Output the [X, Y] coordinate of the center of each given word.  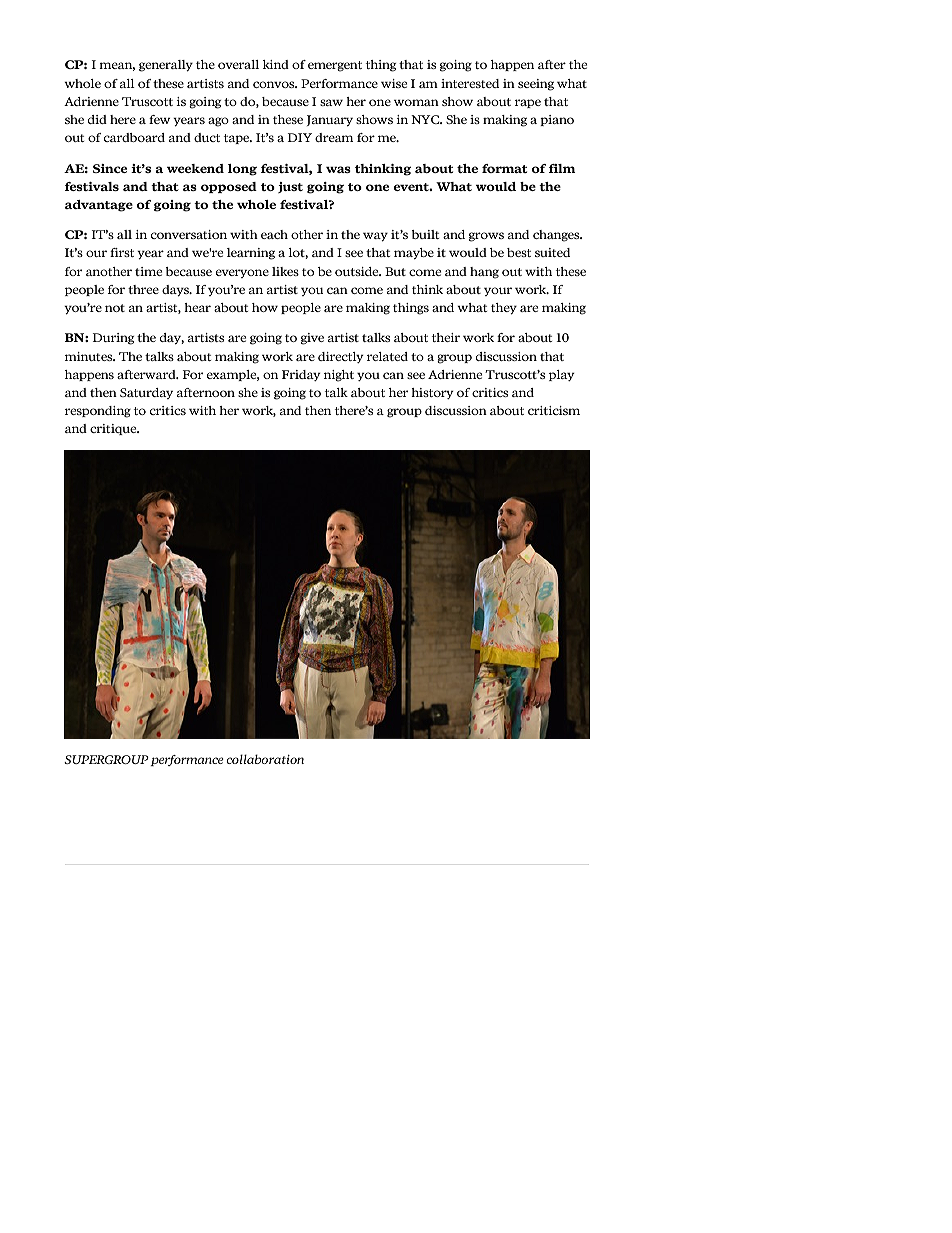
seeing [536, 85]
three [143, 289]
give [312, 339]
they [504, 309]
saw [331, 102]
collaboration [265, 759]
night [339, 376]
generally [166, 66]
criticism [554, 410]
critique [114, 429]
